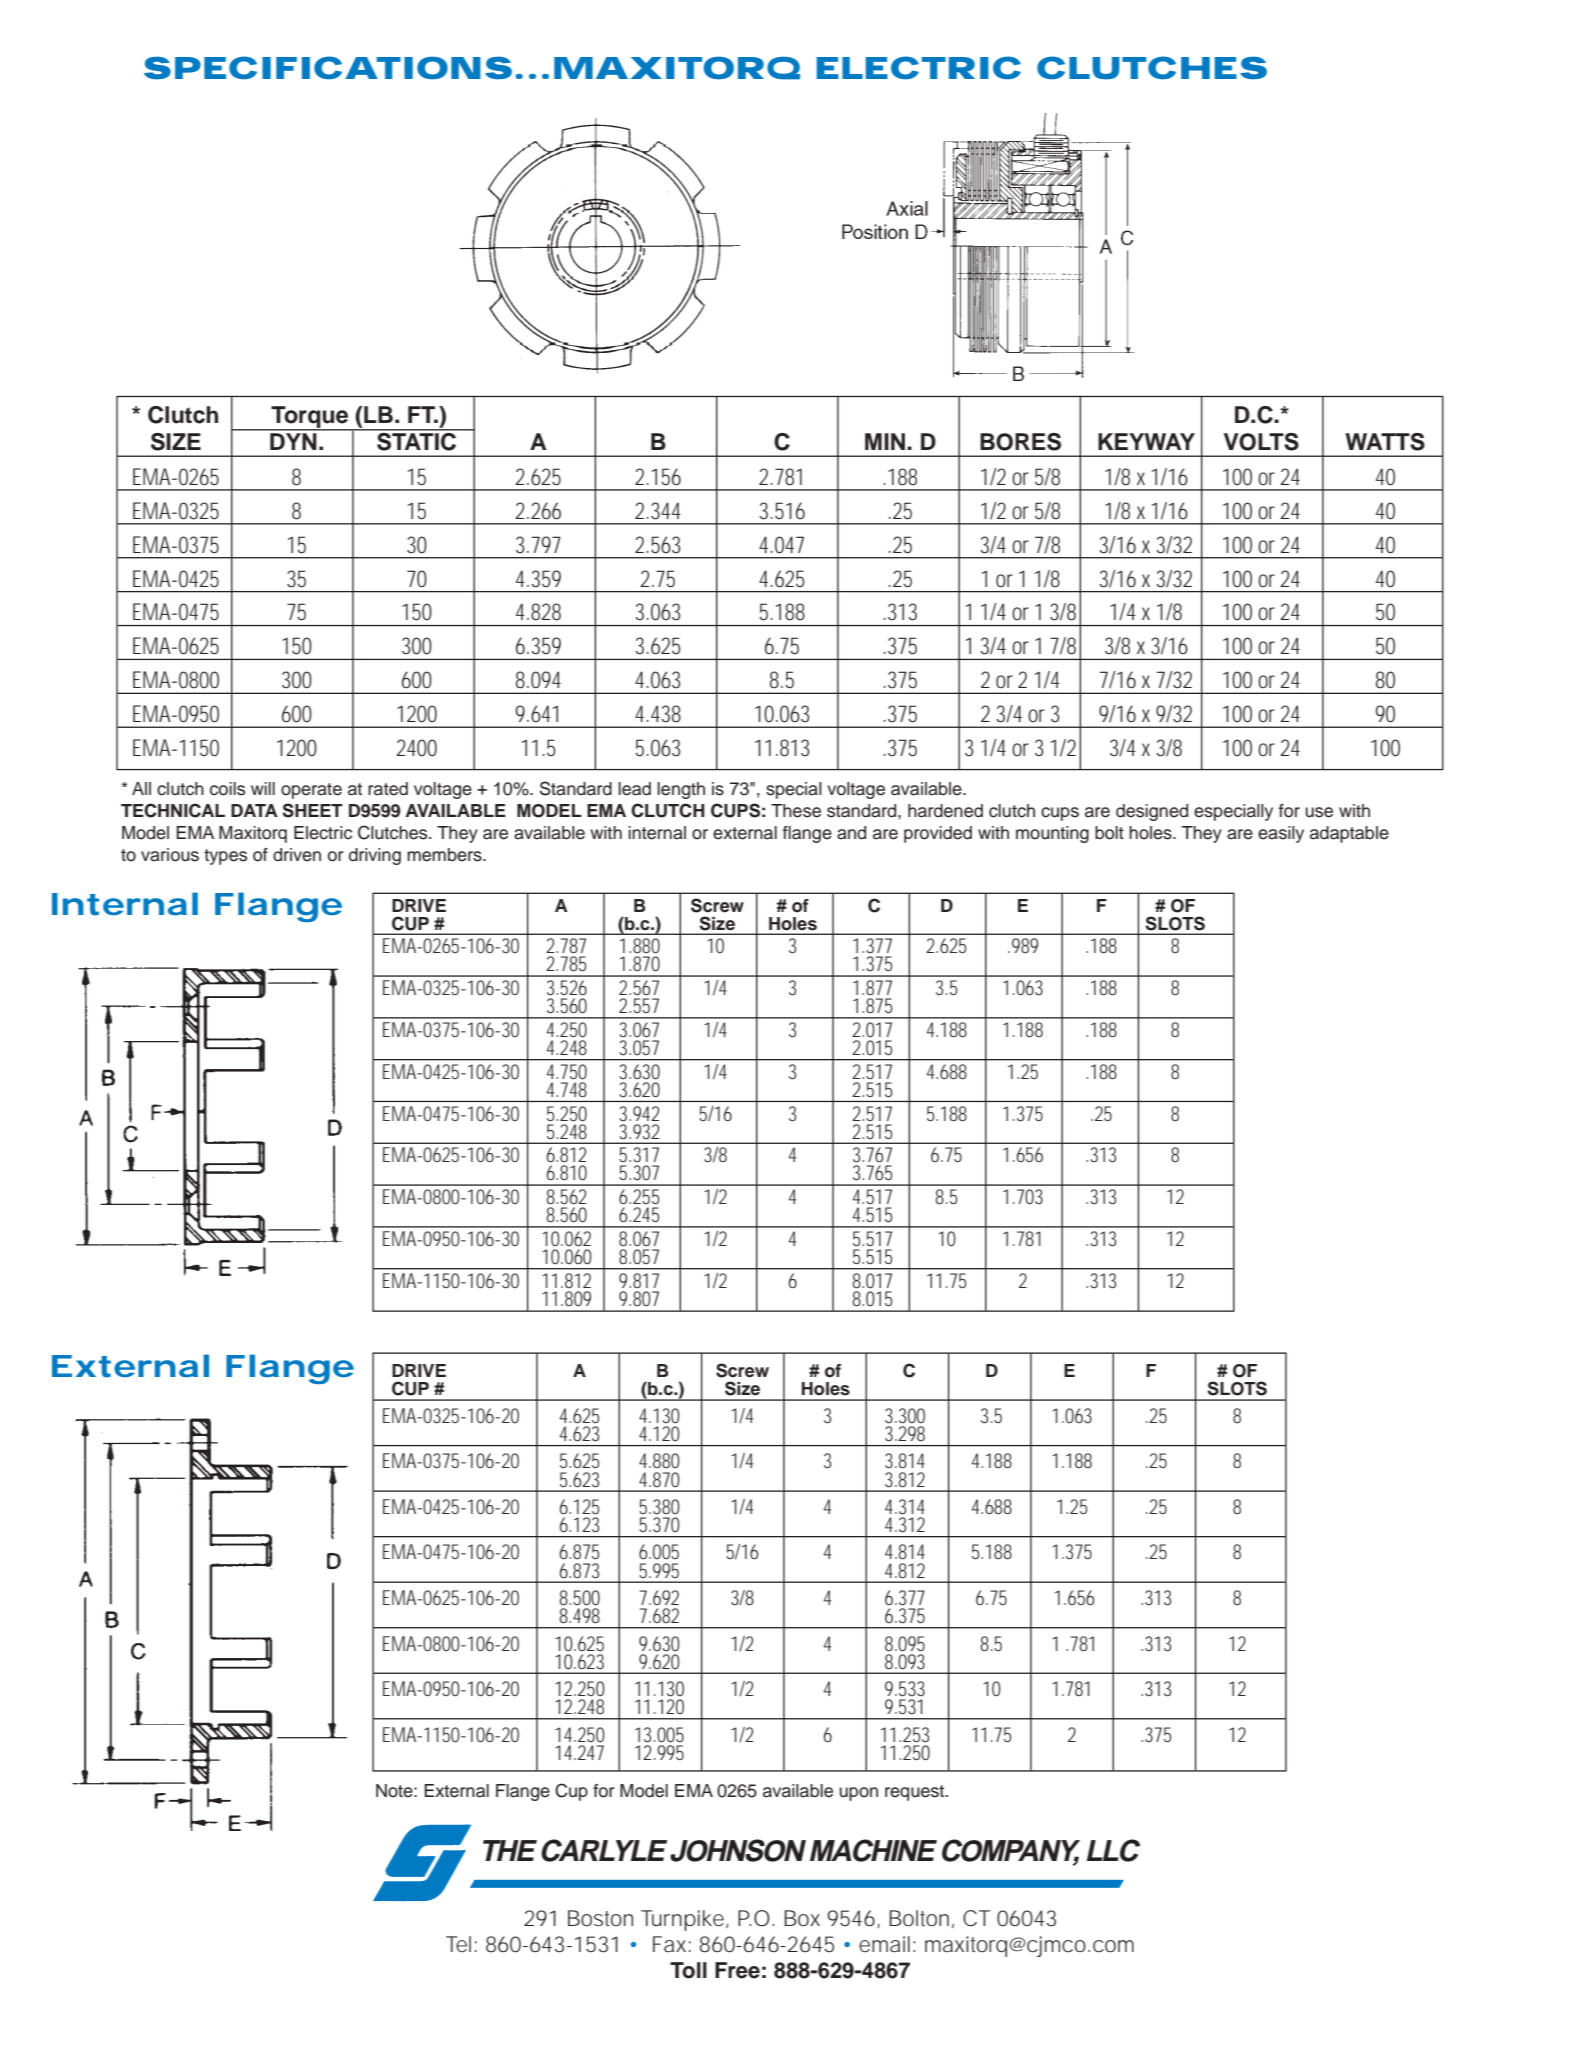  Describe the element at coordinates (938, 834) in the image. I see `provided` at that location.
